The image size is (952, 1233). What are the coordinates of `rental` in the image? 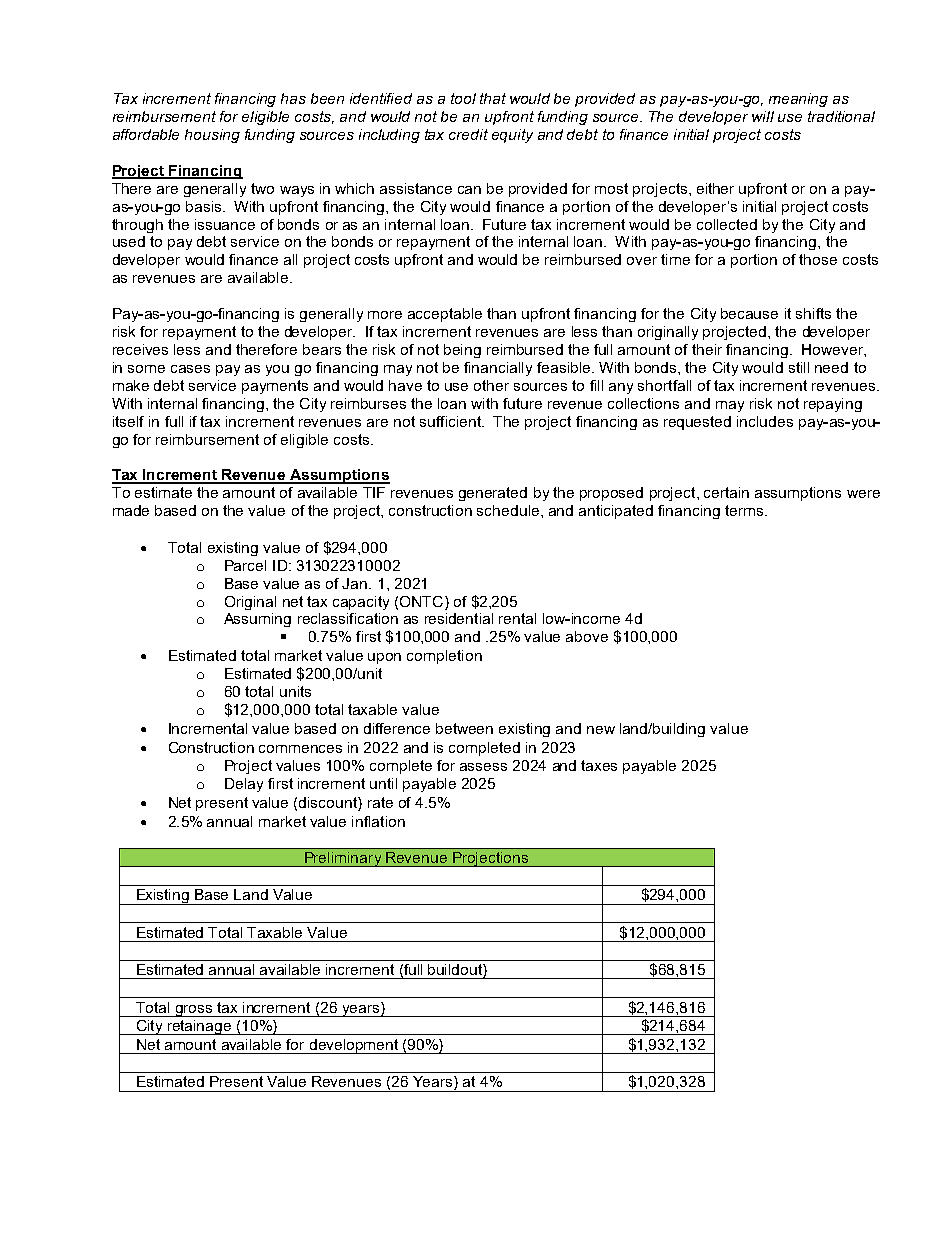 It's located at (517, 618).
